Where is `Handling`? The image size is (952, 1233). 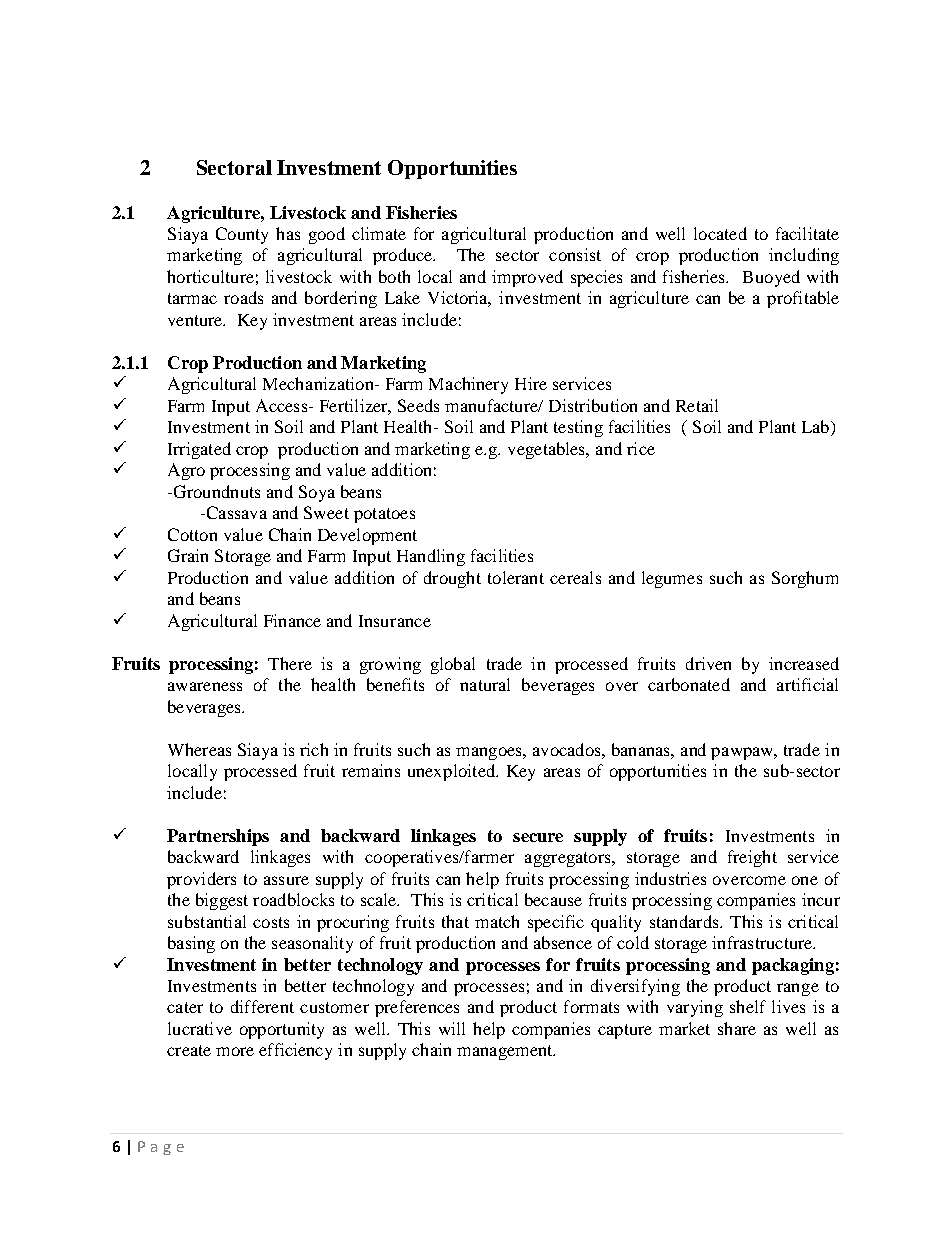
Handling is located at coordinates (431, 557).
